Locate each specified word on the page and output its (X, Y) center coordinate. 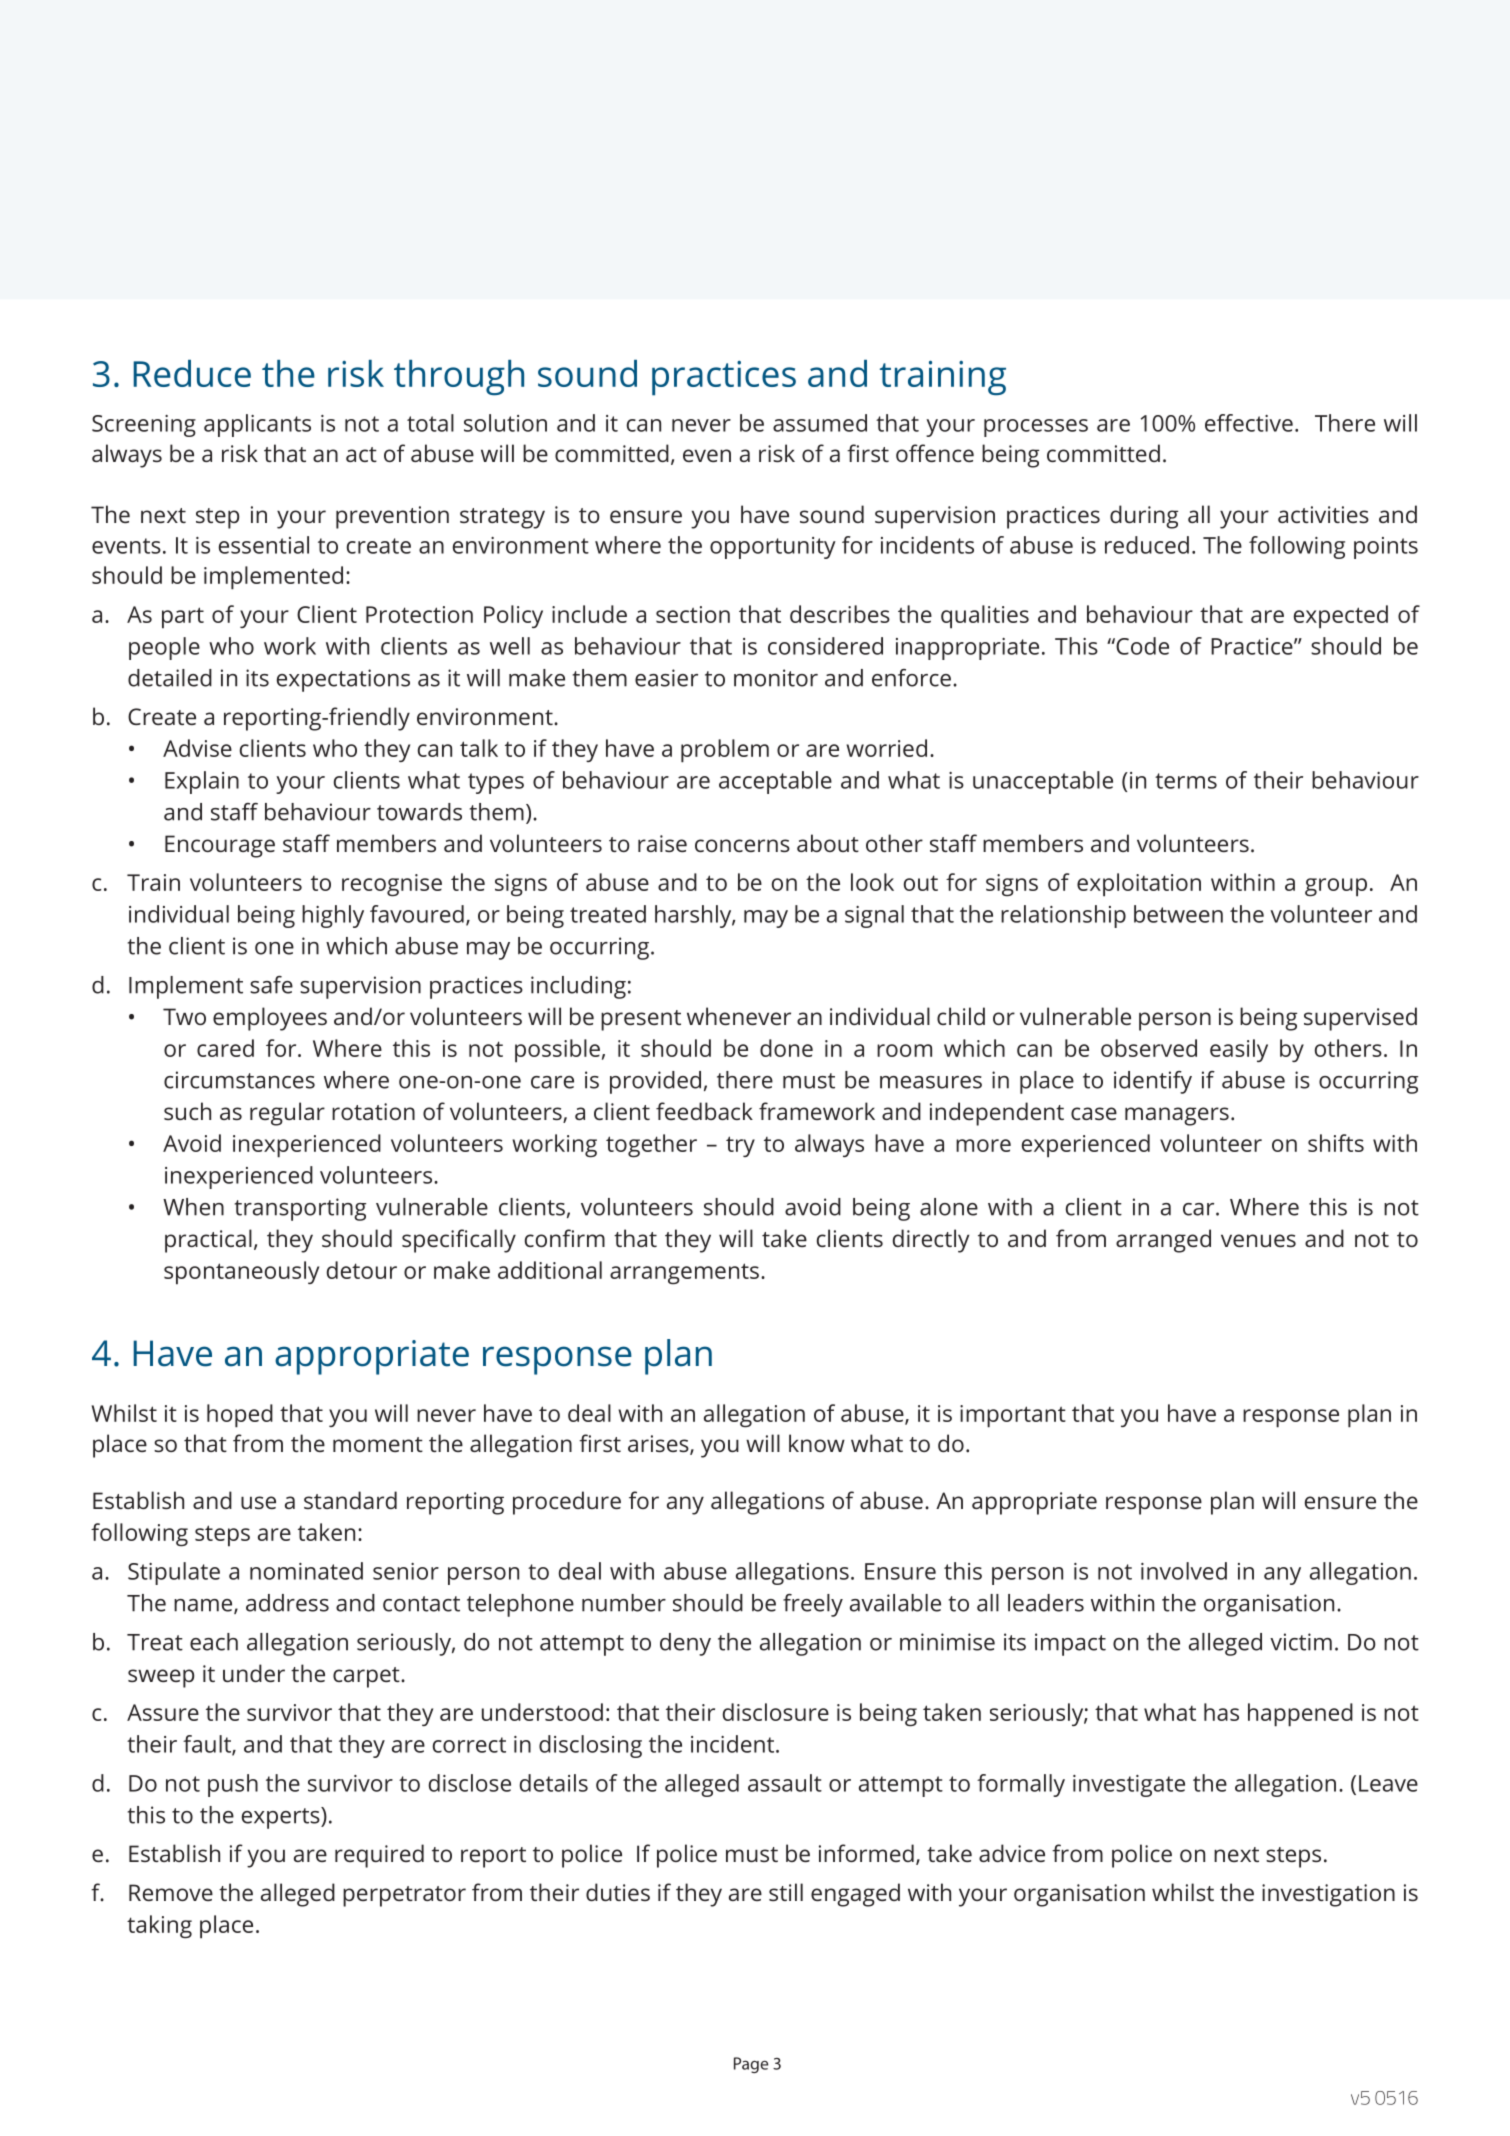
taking (159, 1927)
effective (1249, 423)
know (817, 1443)
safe (271, 985)
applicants (257, 425)
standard (350, 1500)
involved (1184, 1571)
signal (874, 916)
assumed (820, 423)
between (1178, 914)
